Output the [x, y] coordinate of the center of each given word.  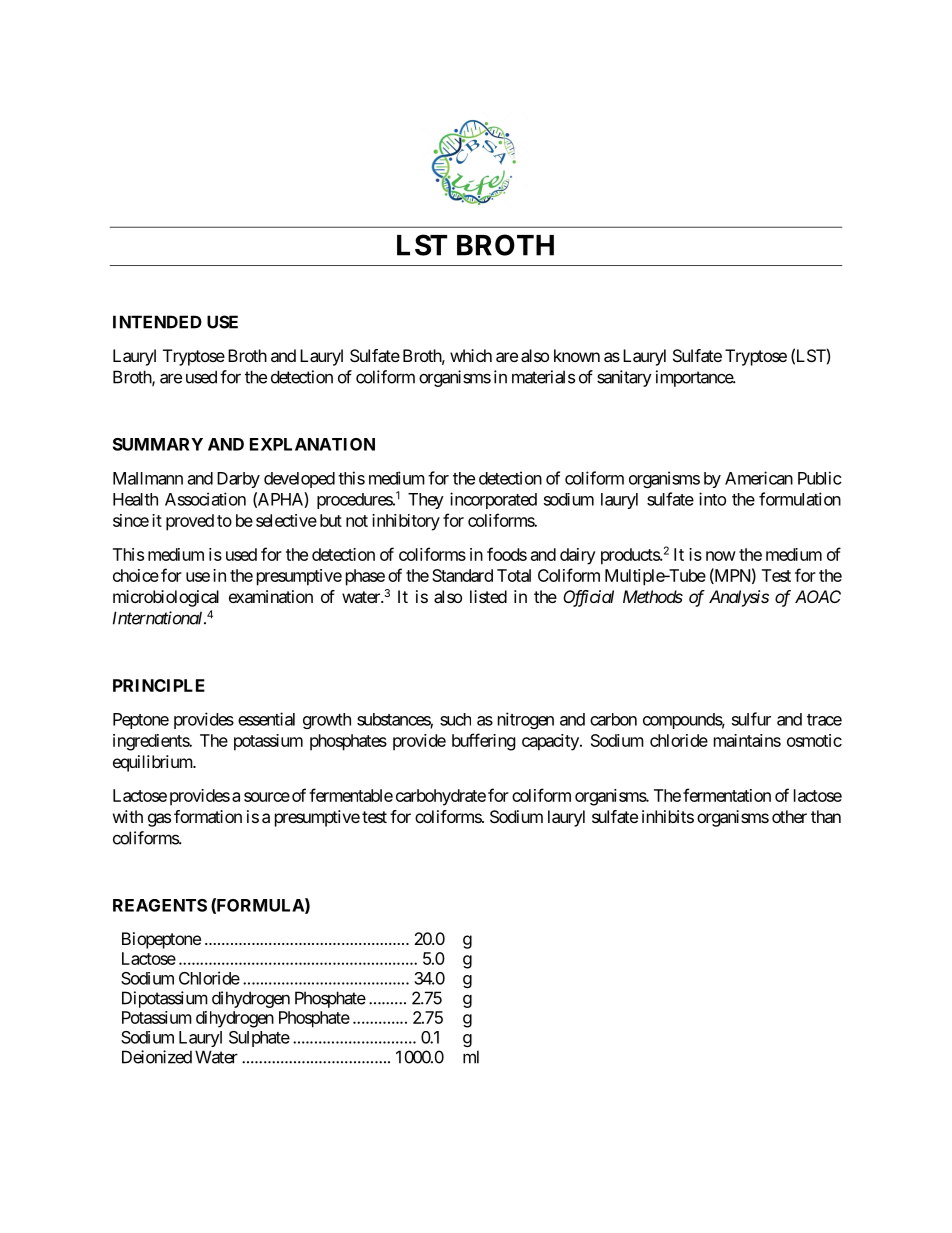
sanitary [624, 378]
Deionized [157, 1057]
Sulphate [259, 1039]
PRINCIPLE [159, 685]
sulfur [751, 719]
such [455, 719]
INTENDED [157, 322]
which [471, 355]
